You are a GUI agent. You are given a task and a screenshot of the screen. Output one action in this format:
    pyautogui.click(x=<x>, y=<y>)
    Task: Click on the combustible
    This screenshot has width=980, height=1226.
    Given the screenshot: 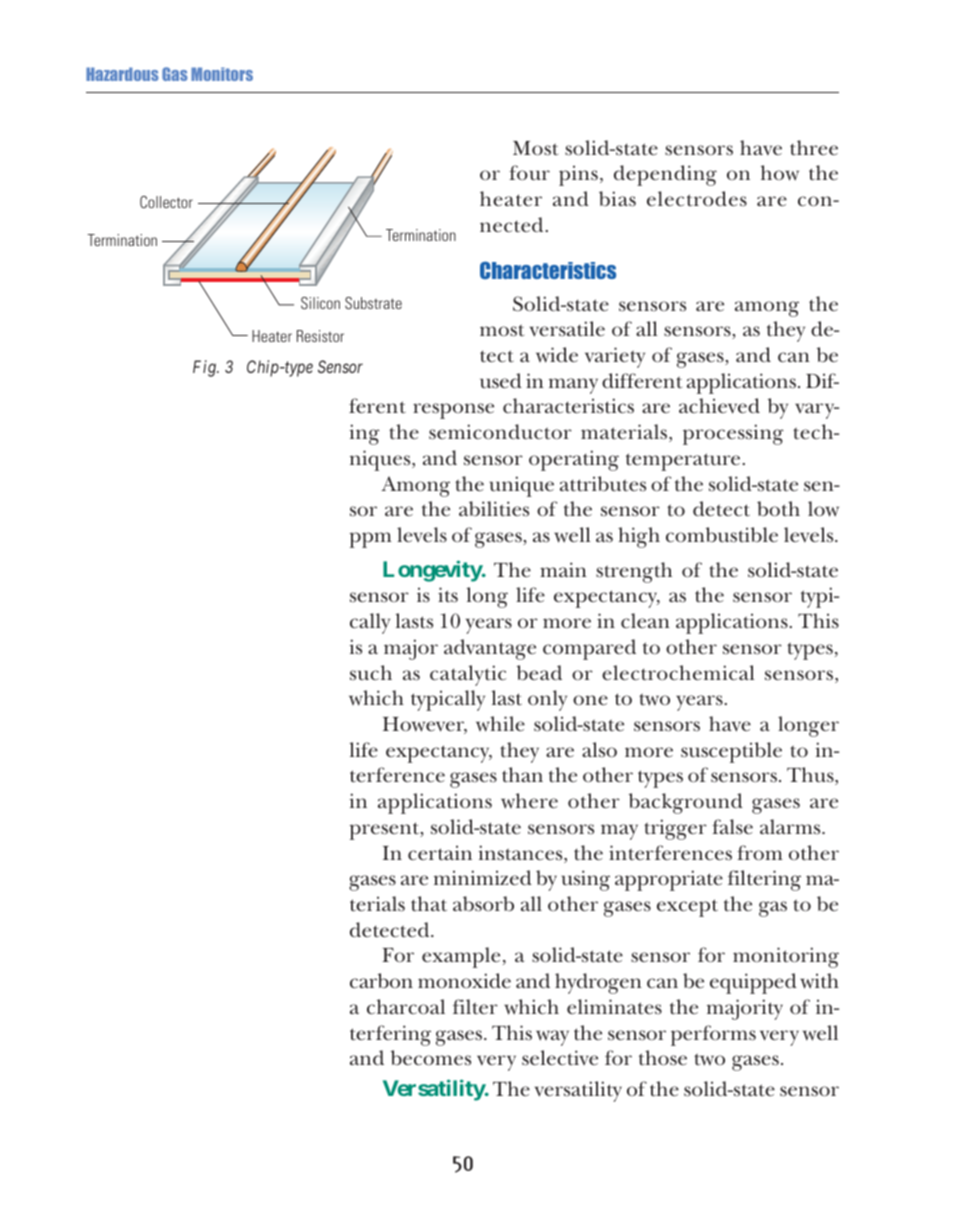 What is the action you would take?
    pyautogui.click(x=722, y=535)
